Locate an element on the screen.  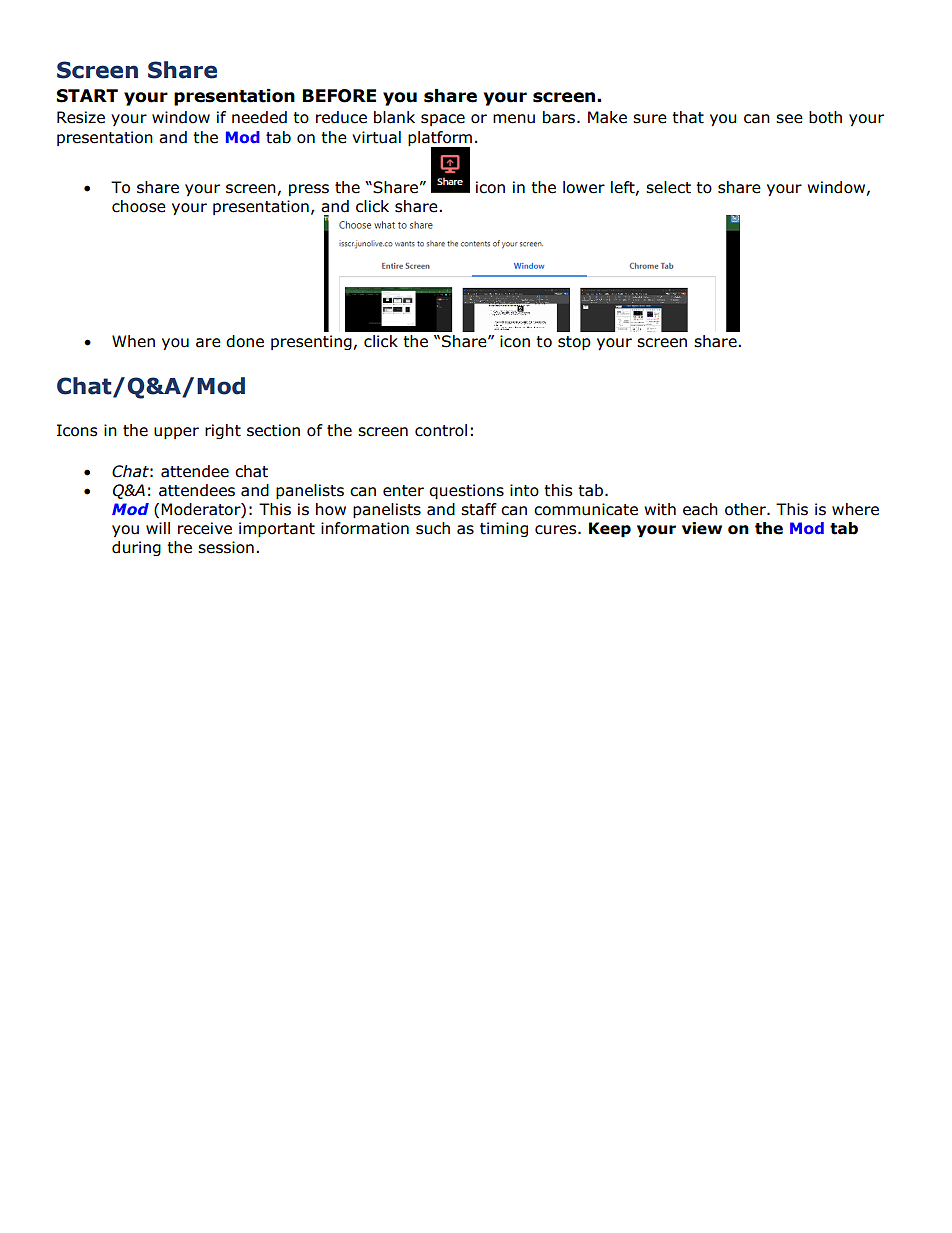
see is located at coordinates (789, 119).
